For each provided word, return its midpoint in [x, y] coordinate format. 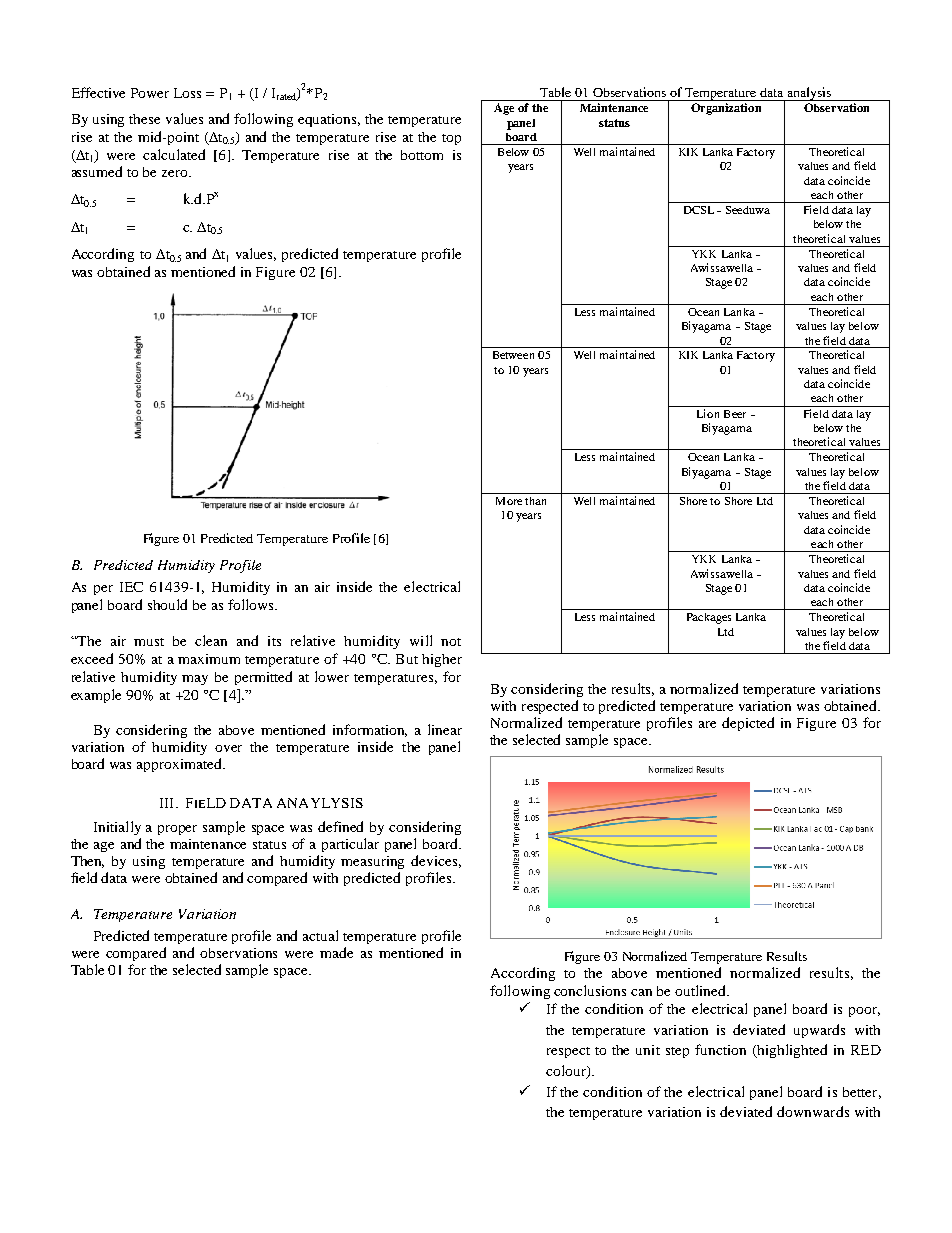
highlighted [791, 1051]
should [167, 604]
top [451, 139]
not [451, 642]
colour [567, 1072]
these [144, 119]
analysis [809, 94]
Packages [709, 618]
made [336, 952]
